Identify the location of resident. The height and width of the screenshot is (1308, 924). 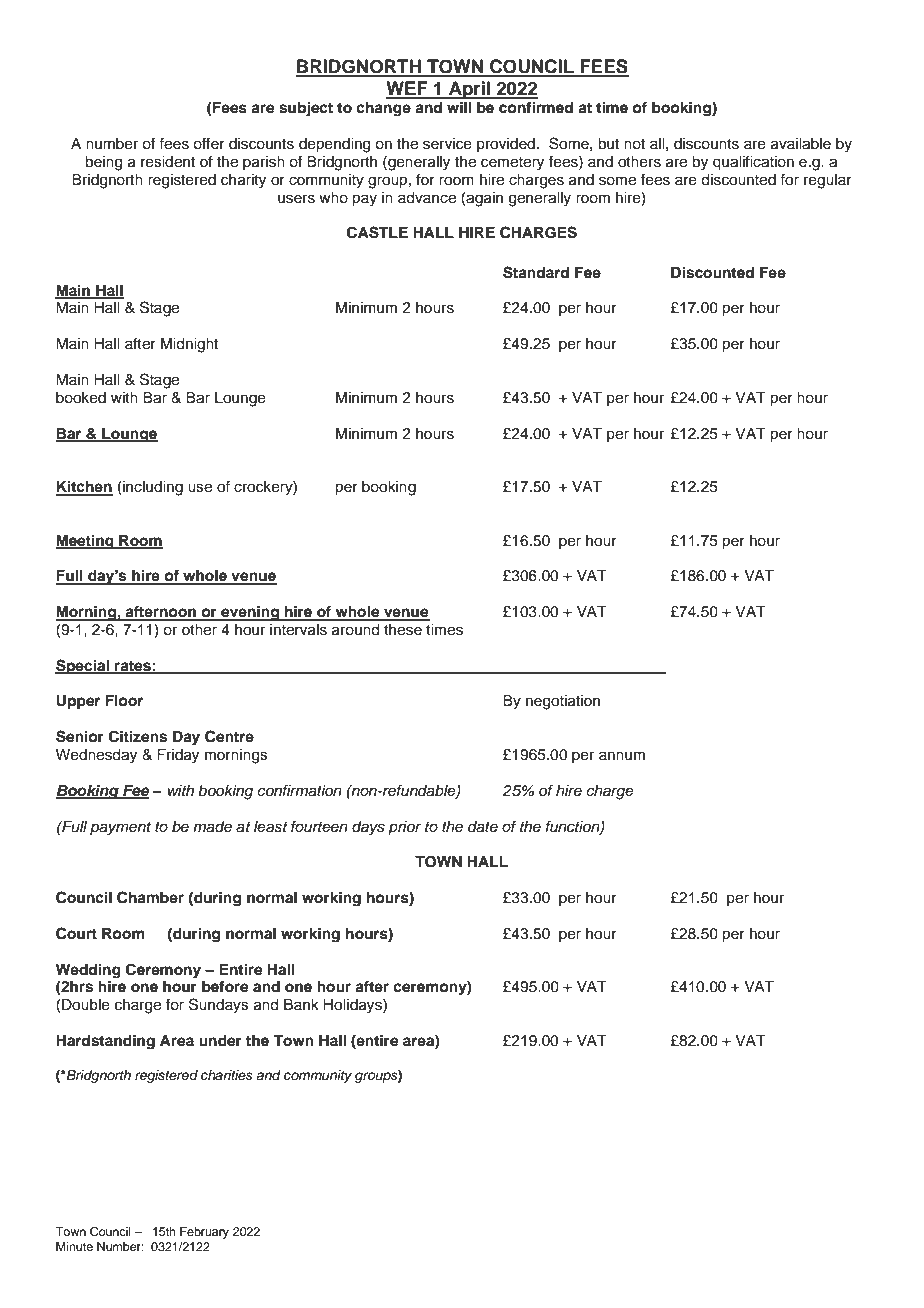
(168, 162).
